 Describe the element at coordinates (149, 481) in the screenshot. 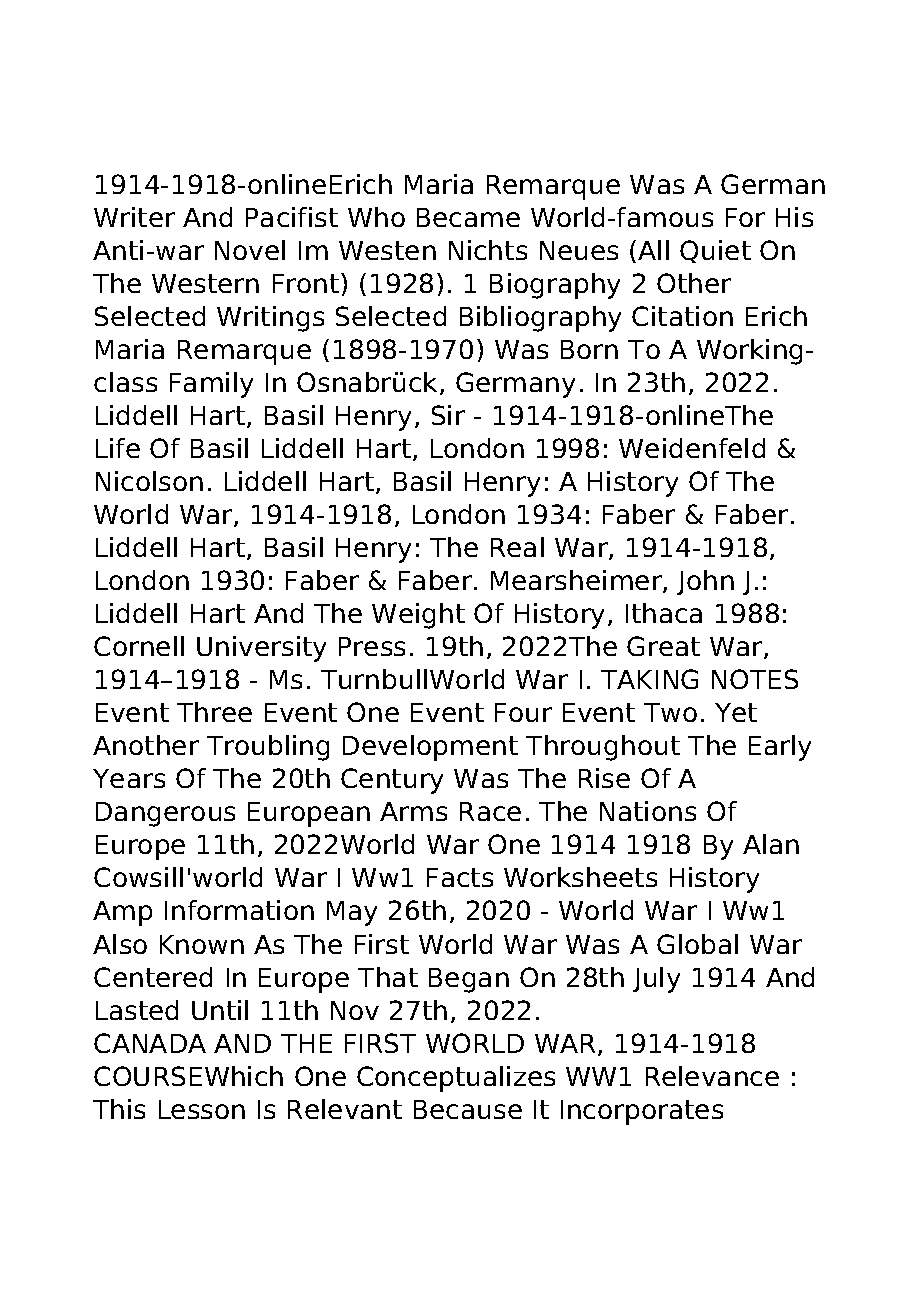

I see `Nicolson` at that location.
